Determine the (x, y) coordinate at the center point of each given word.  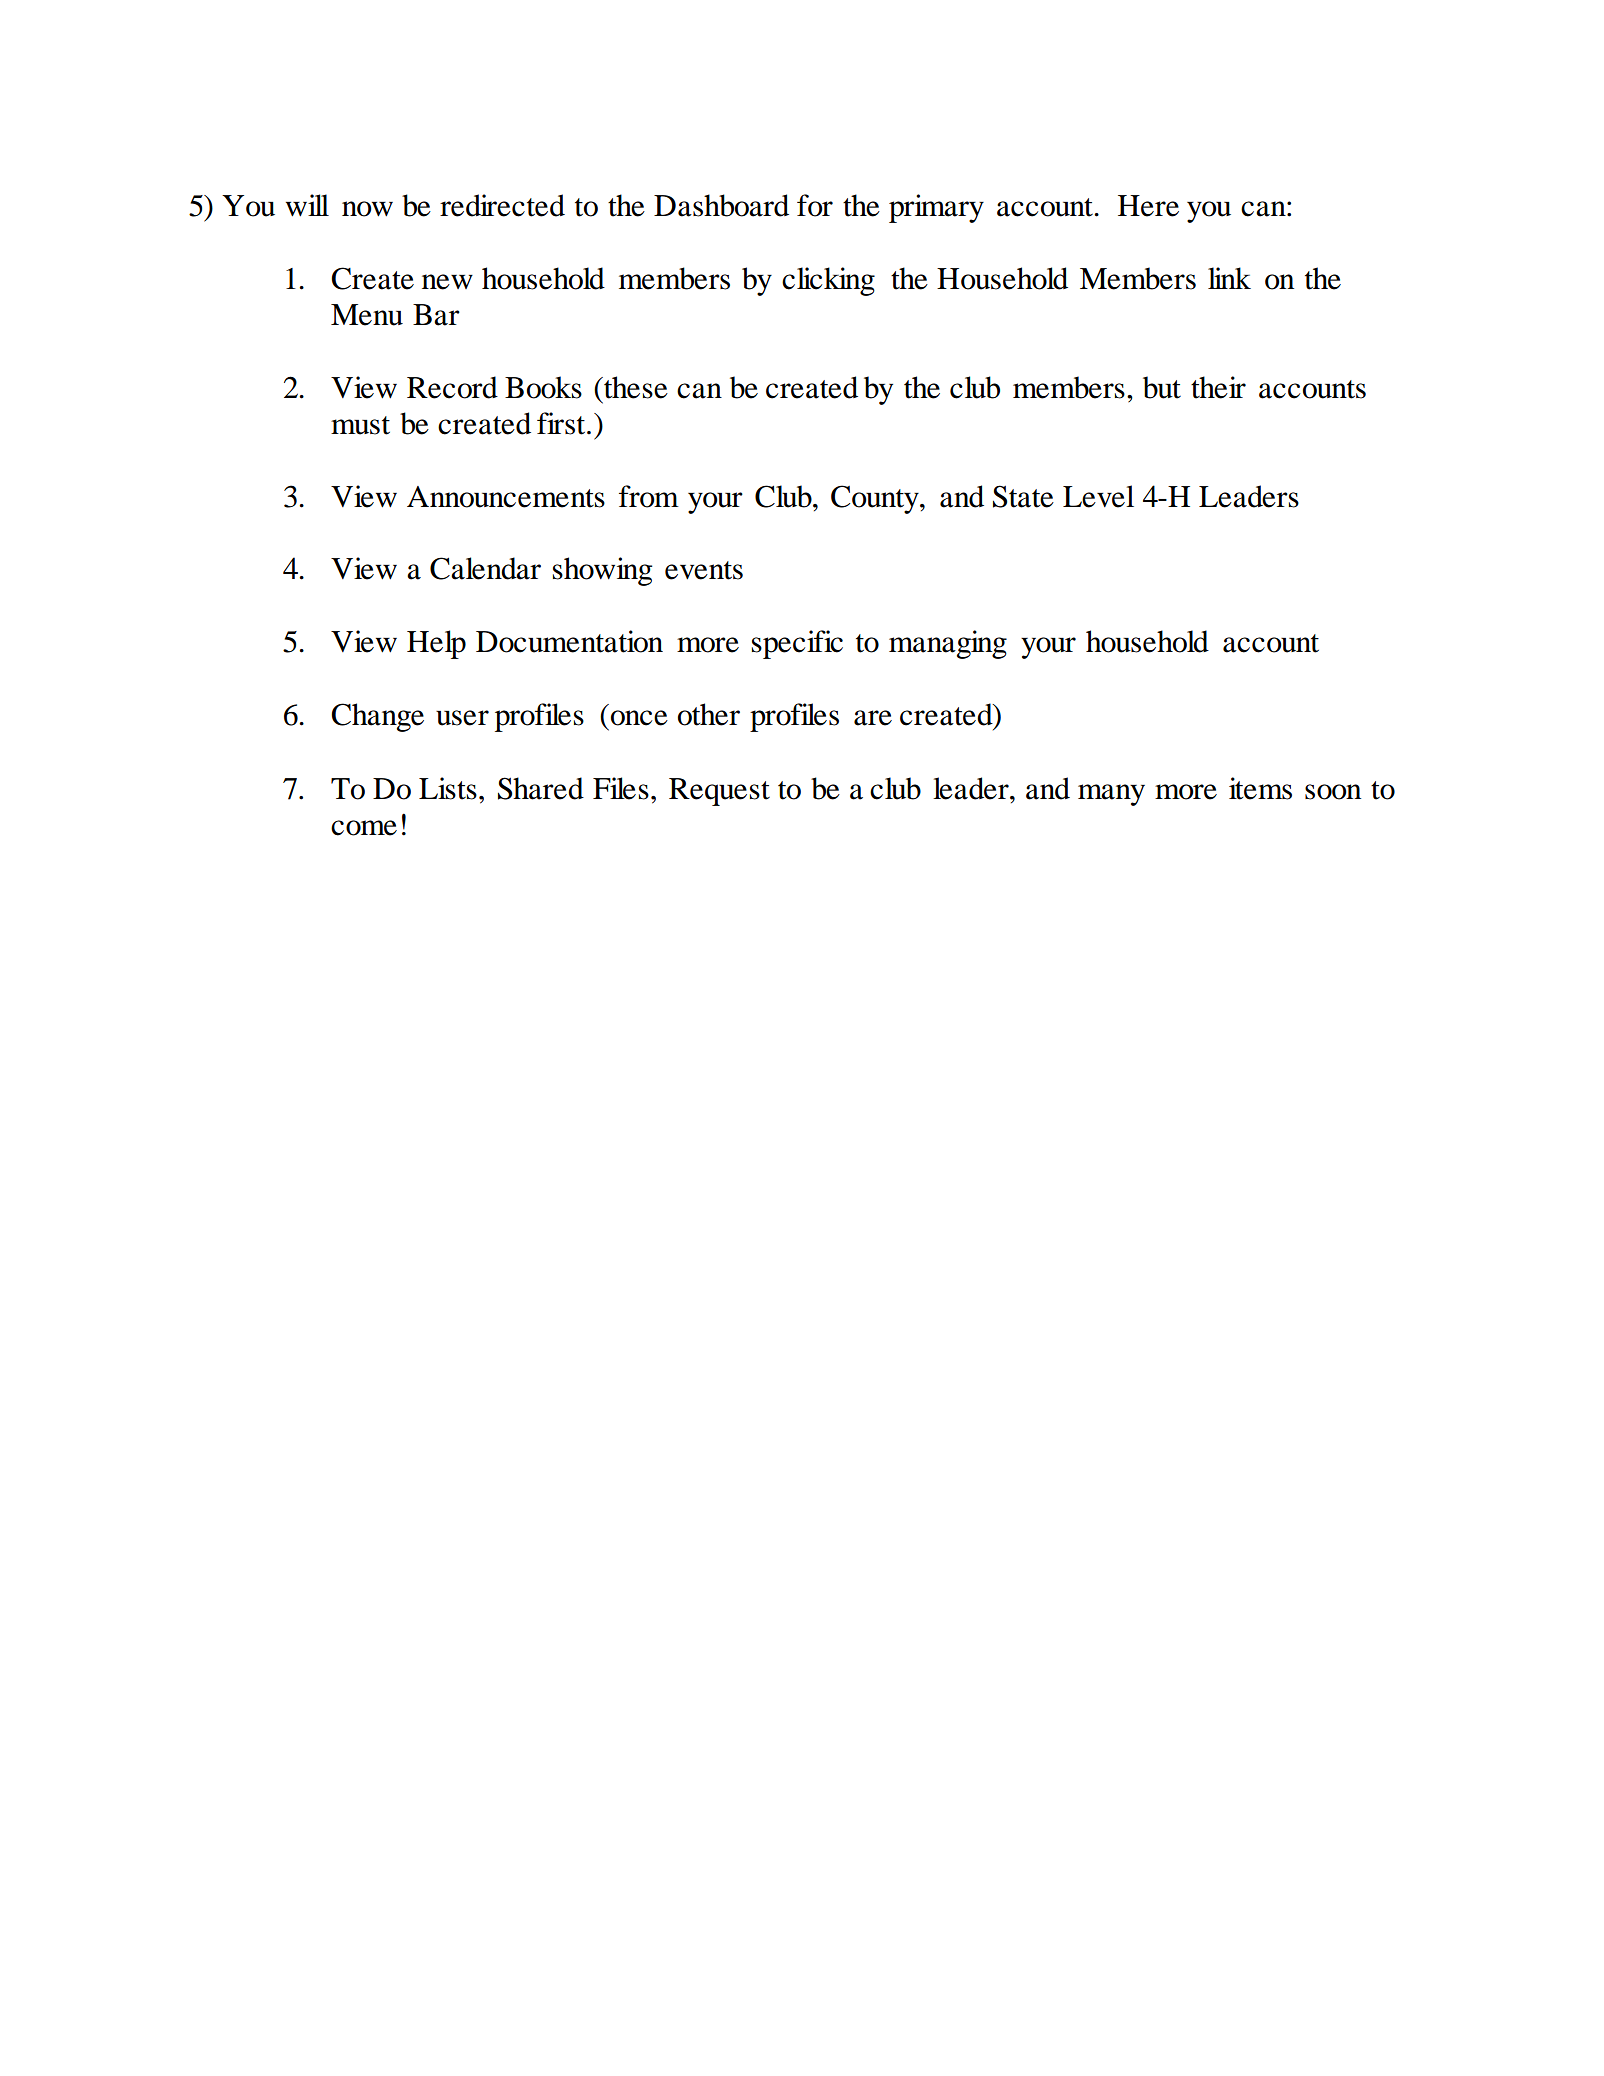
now (367, 209)
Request (719, 792)
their (1218, 387)
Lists (448, 788)
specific (797, 644)
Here (1148, 206)
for (815, 205)
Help (436, 644)
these (635, 387)
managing (948, 644)
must (360, 425)
